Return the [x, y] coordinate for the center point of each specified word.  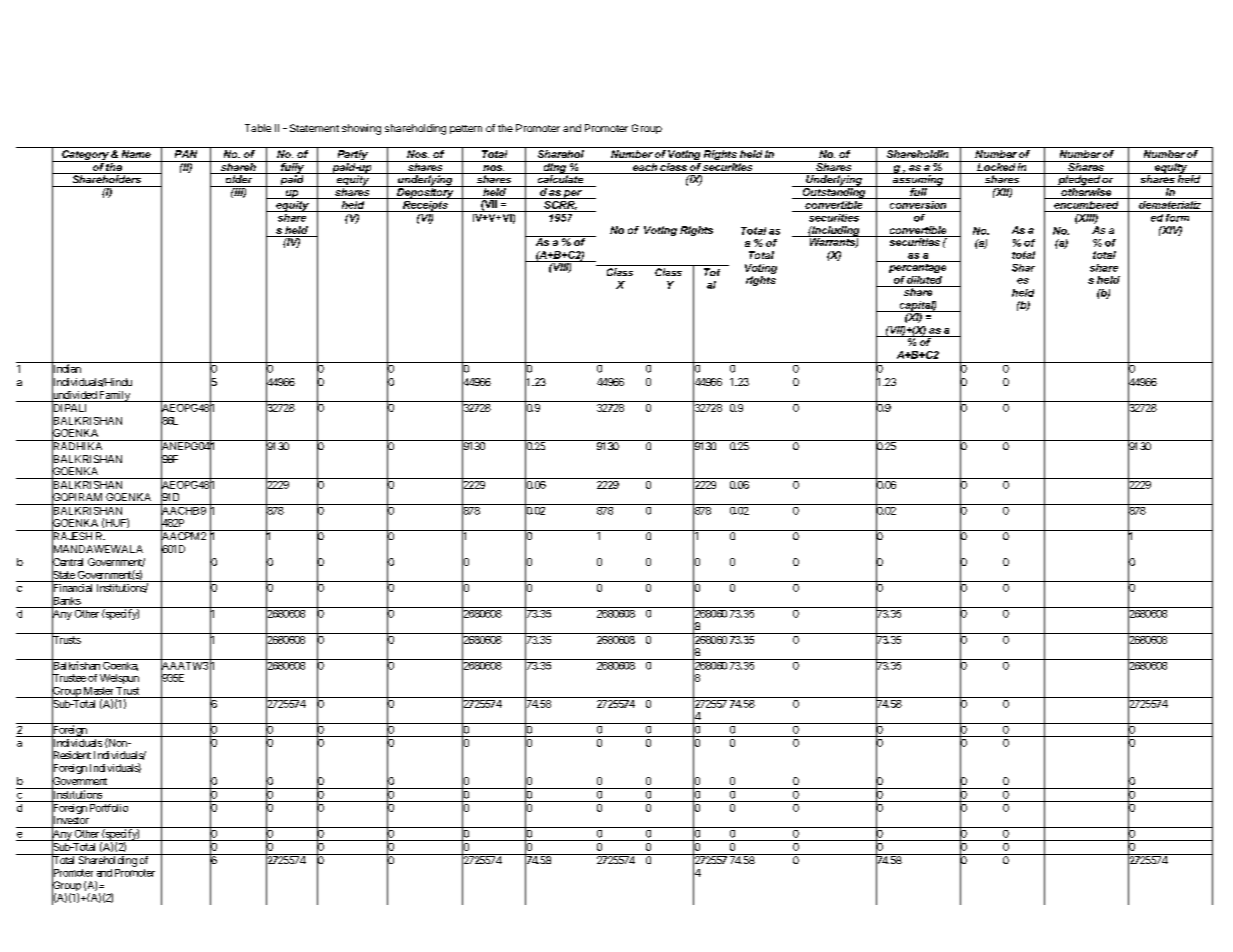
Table [258, 128]
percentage [917, 267]
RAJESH [72, 536]
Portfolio [109, 808]
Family [114, 396]
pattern [466, 129]
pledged [1079, 180]
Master [98, 691]
